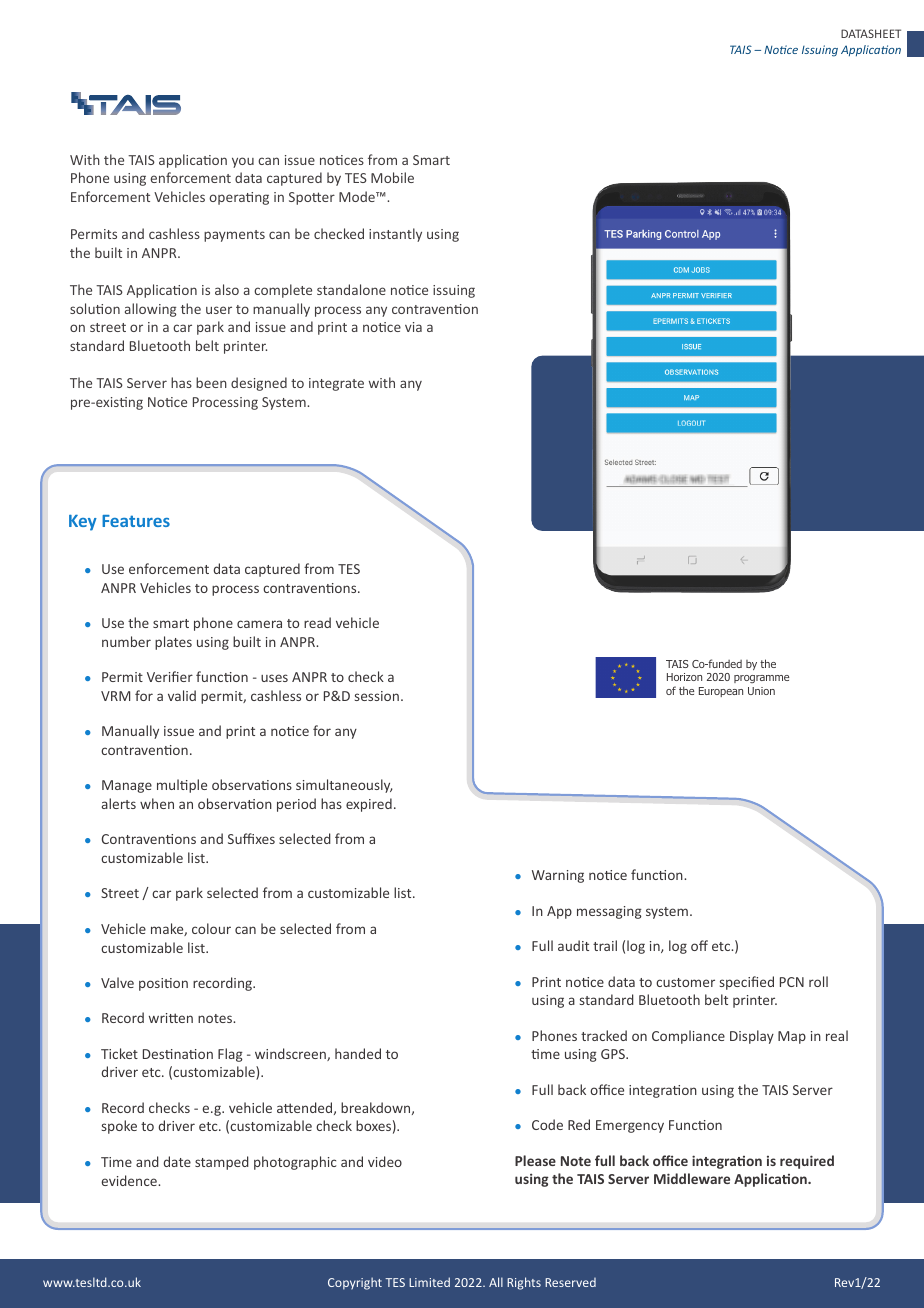 This screenshot has height=1308, width=924. What do you see at coordinates (211, 382) in the screenshot?
I see `been` at bounding box center [211, 382].
